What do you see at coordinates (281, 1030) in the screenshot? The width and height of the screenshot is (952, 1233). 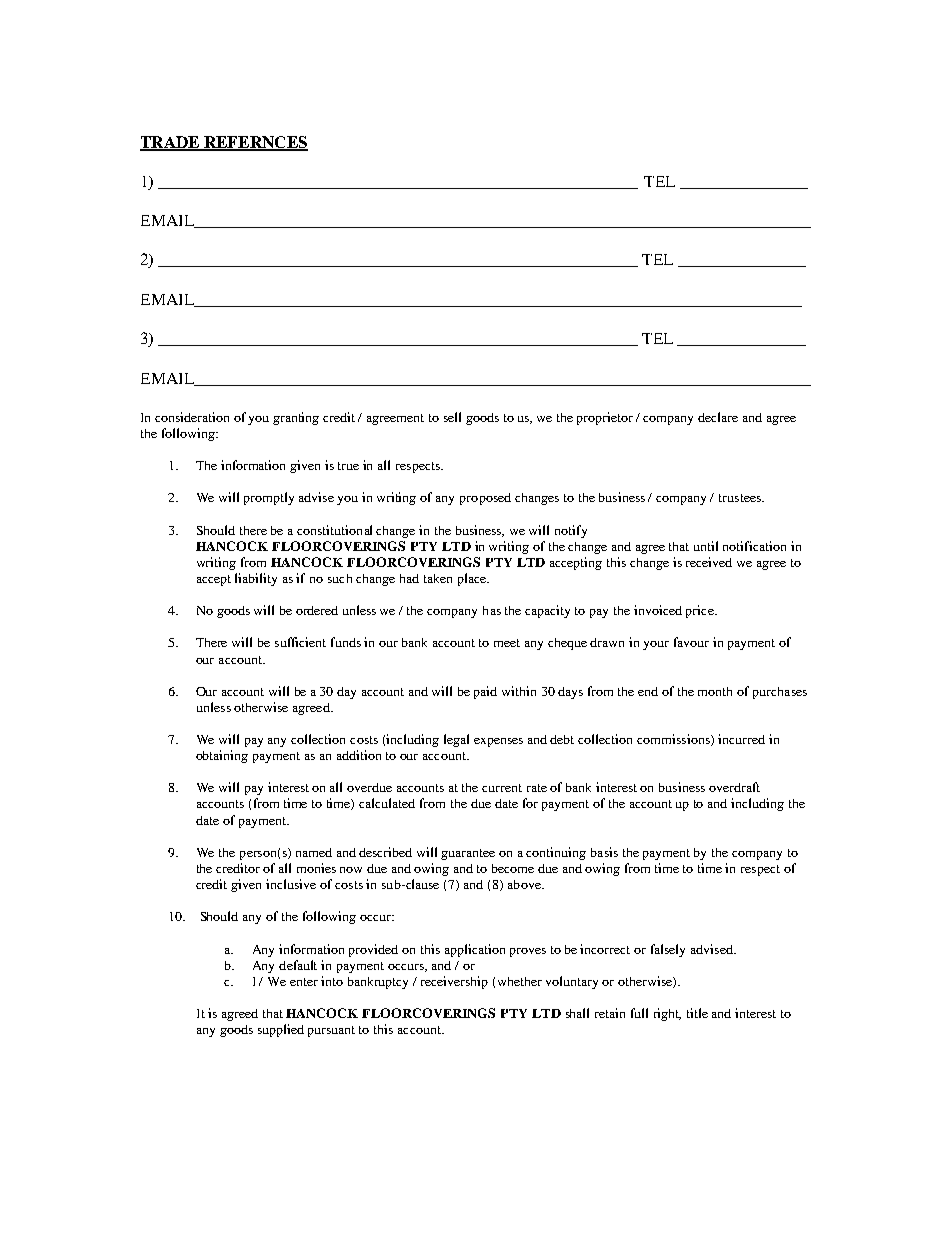 I see `supplied` at bounding box center [281, 1030].
